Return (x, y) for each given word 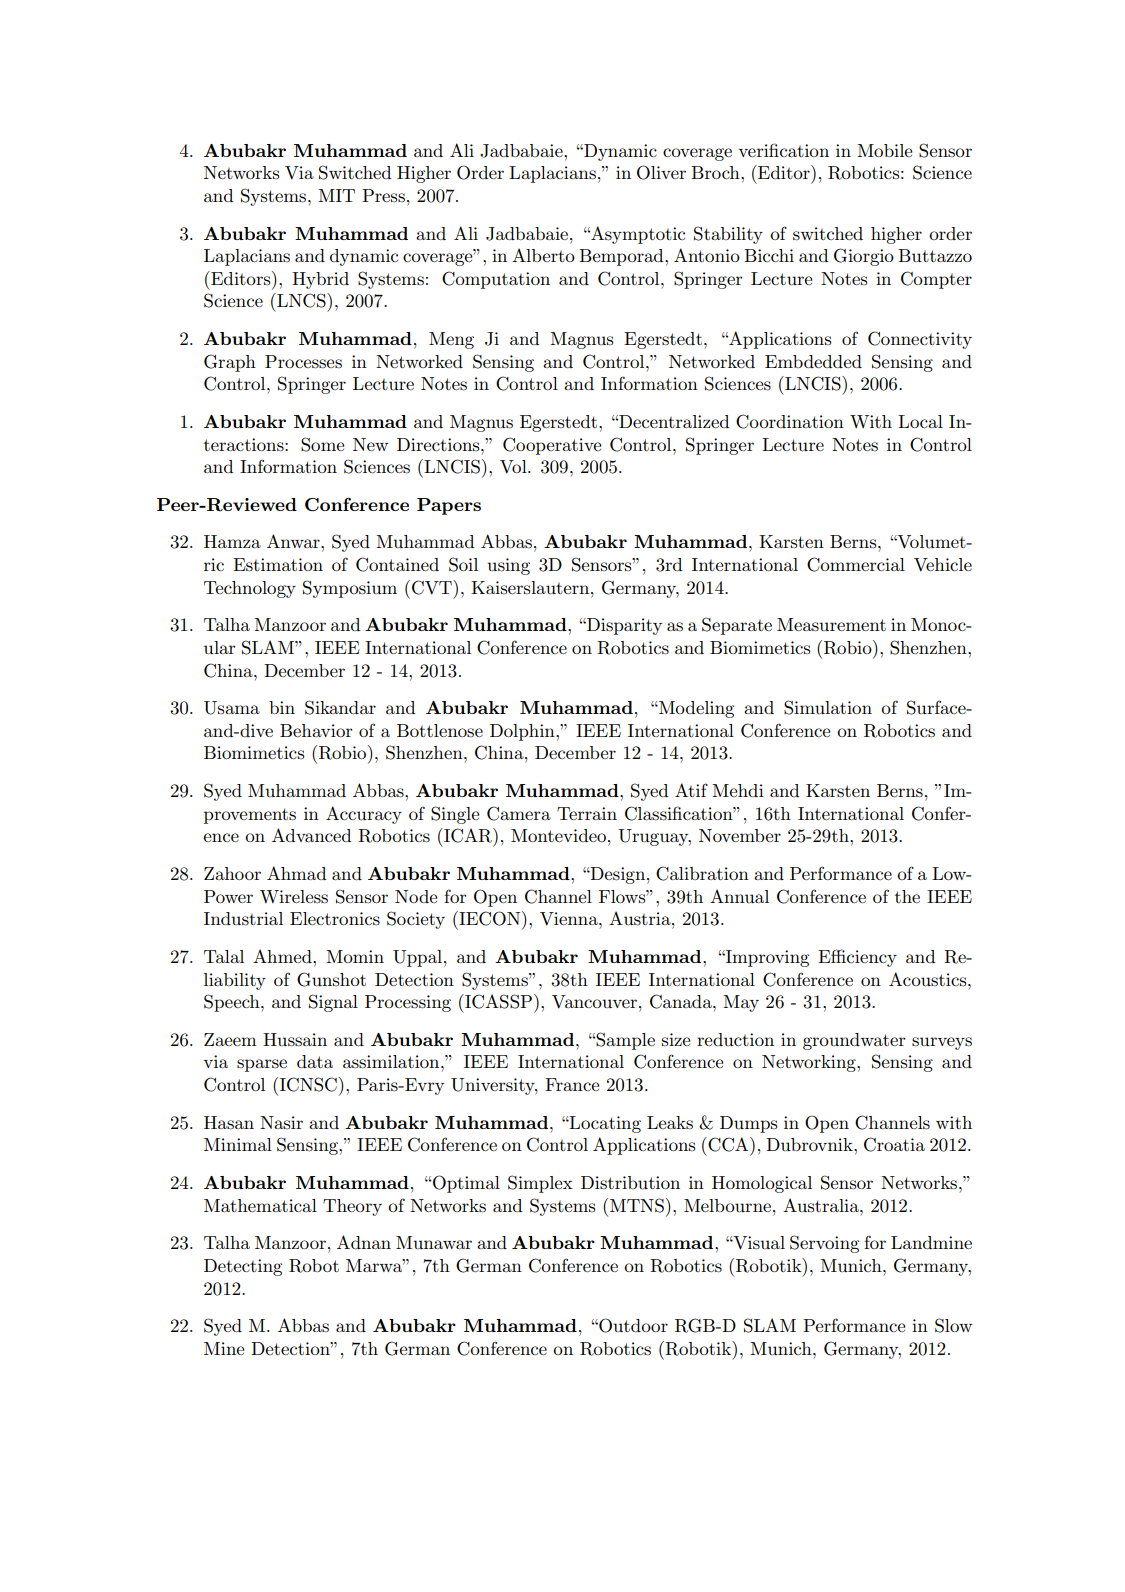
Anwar (294, 541)
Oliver (661, 172)
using (508, 566)
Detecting (243, 1267)
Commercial (856, 564)
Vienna (570, 919)
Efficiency (857, 958)
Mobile (884, 150)
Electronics (335, 919)
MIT (336, 195)
